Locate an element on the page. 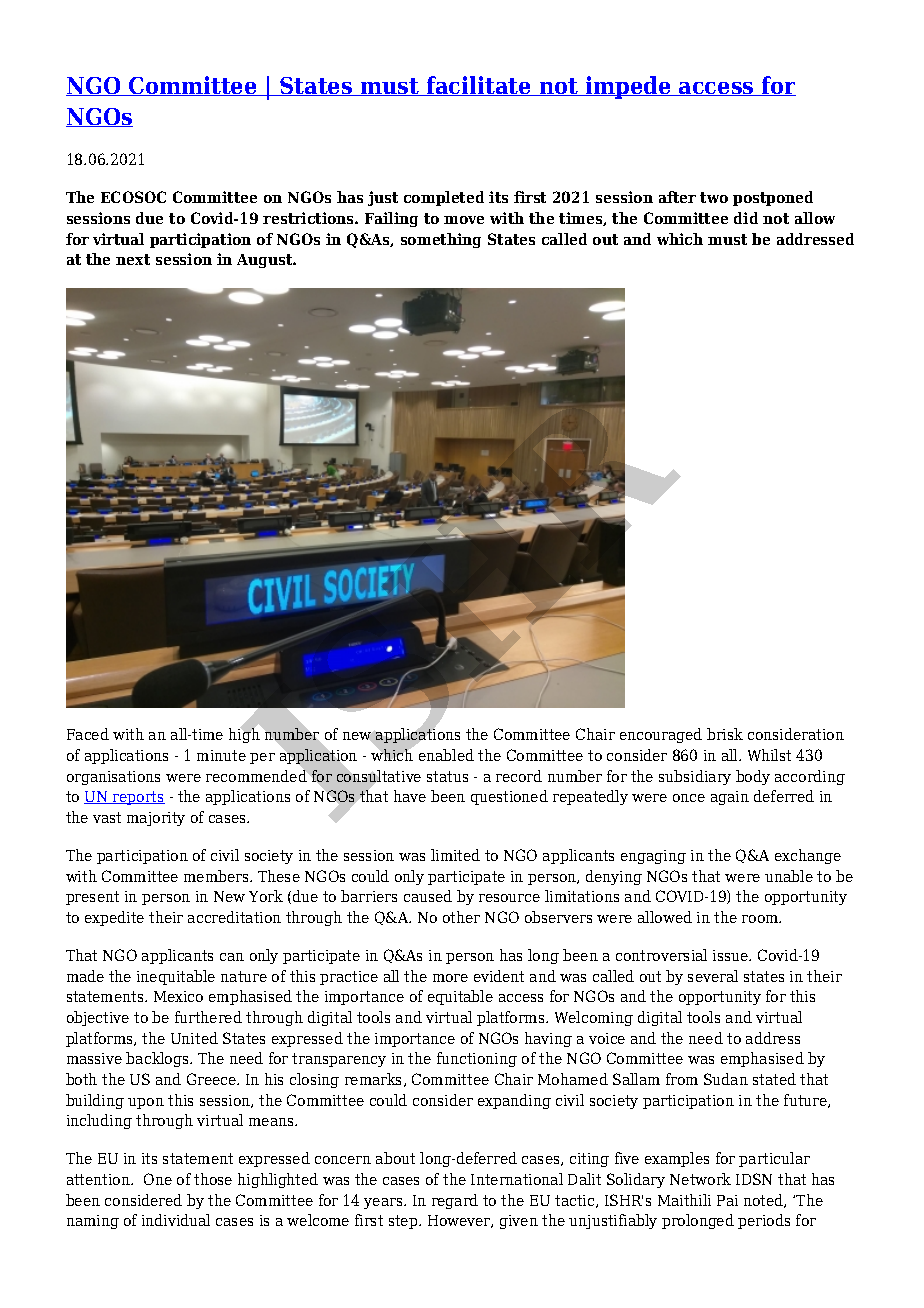 Image resolution: width=924 pixels, height=1308 pixels. individual is located at coordinates (176, 1220).
